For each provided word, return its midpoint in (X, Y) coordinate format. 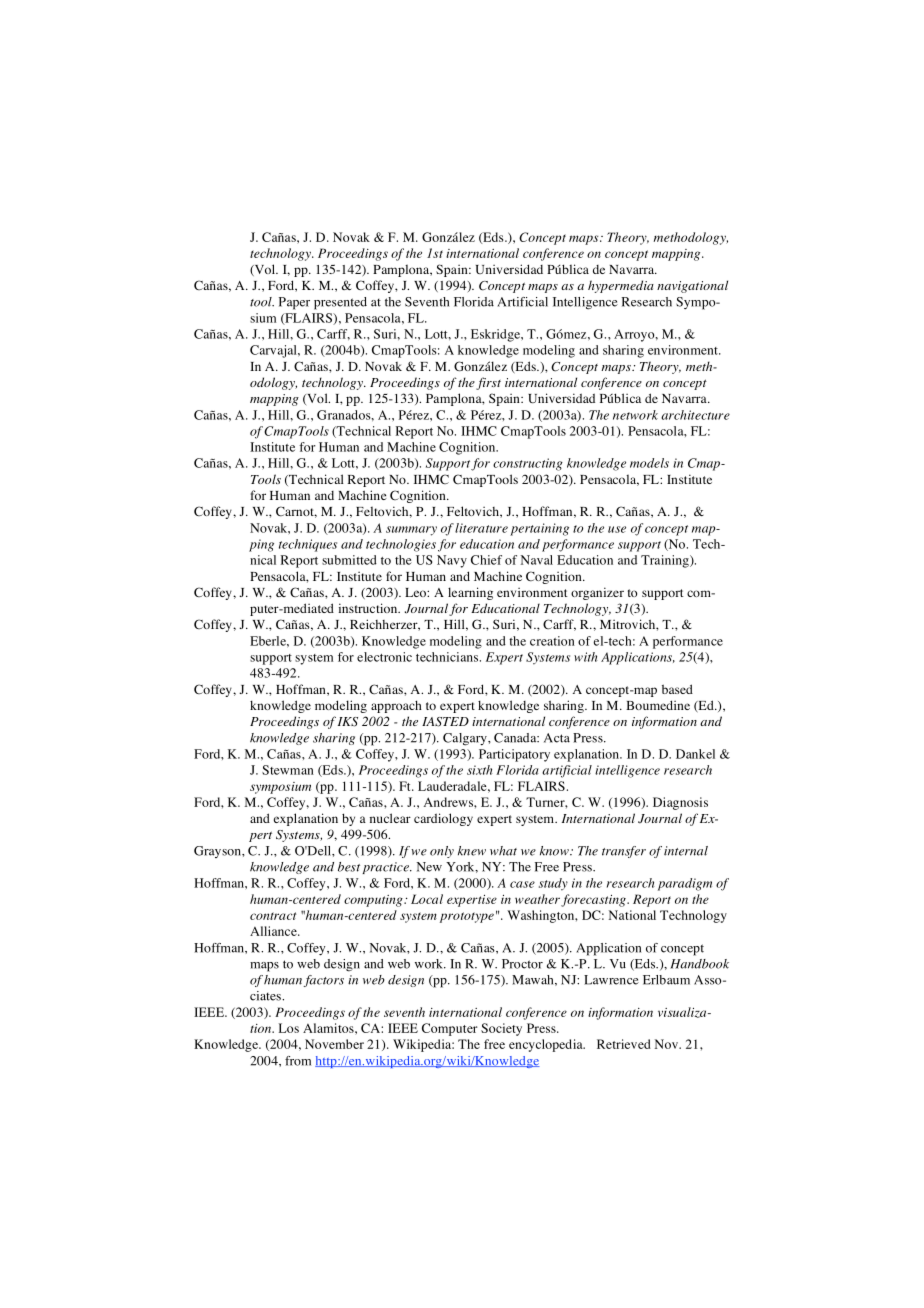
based (677, 689)
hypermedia (621, 286)
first (488, 383)
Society (501, 1029)
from (298, 1061)
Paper (294, 303)
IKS (348, 722)
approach (396, 706)
